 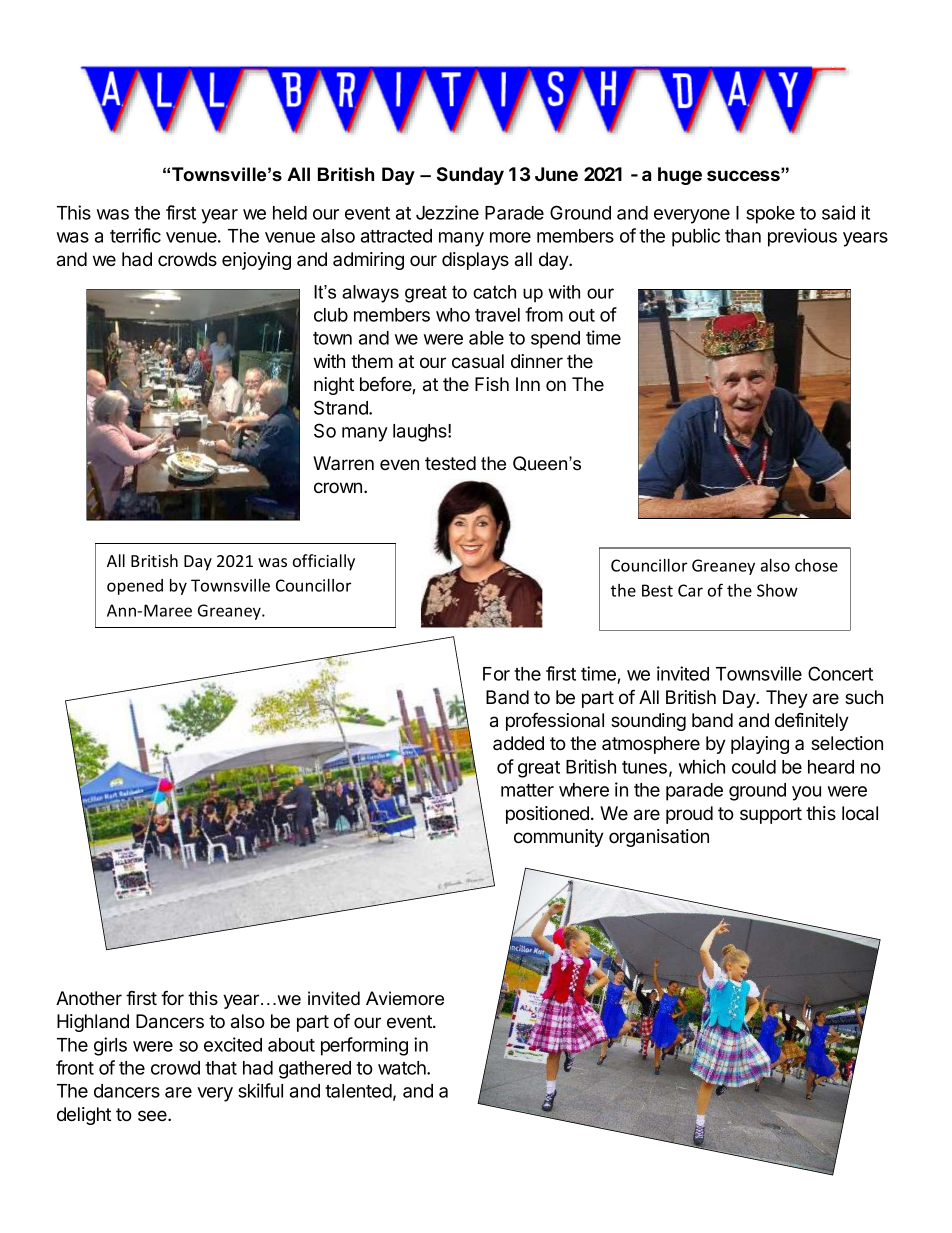 What do you see at coordinates (153, 1115) in the screenshot?
I see `see` at bounding box center [153, 1115].
